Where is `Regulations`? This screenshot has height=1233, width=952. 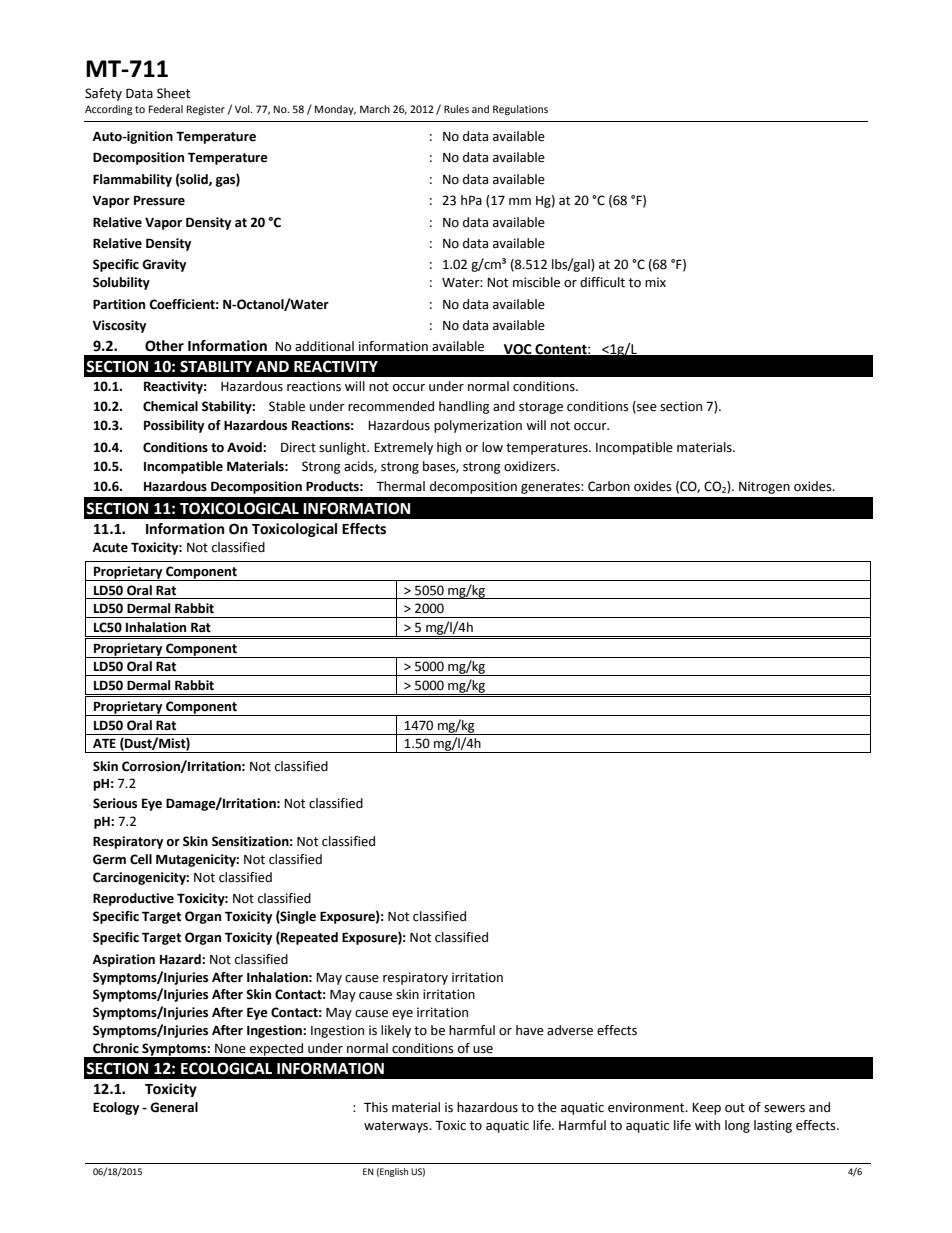
Regulations is located at coordinates (520, 110).
